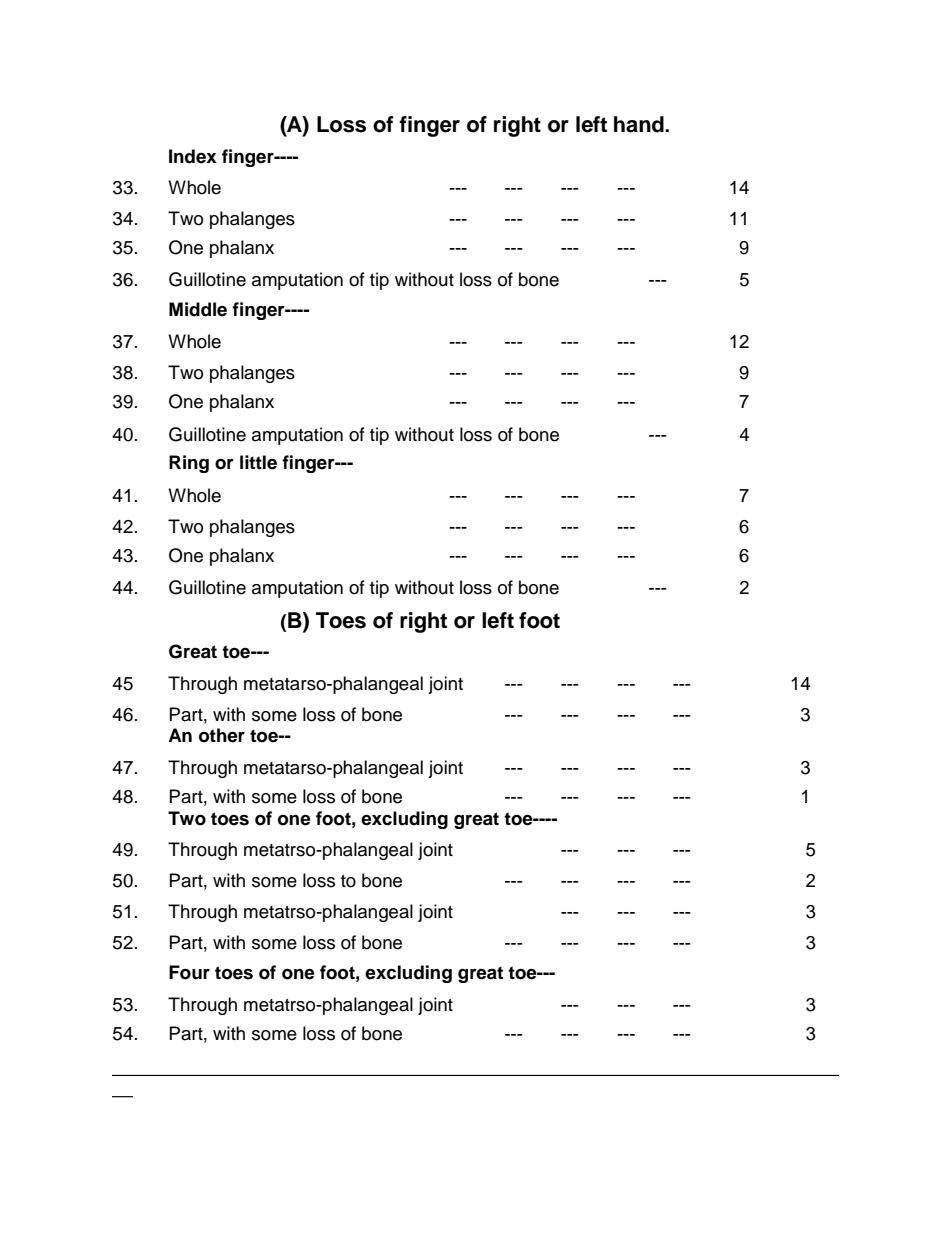  I want to click on Index, so click(193, 156).
